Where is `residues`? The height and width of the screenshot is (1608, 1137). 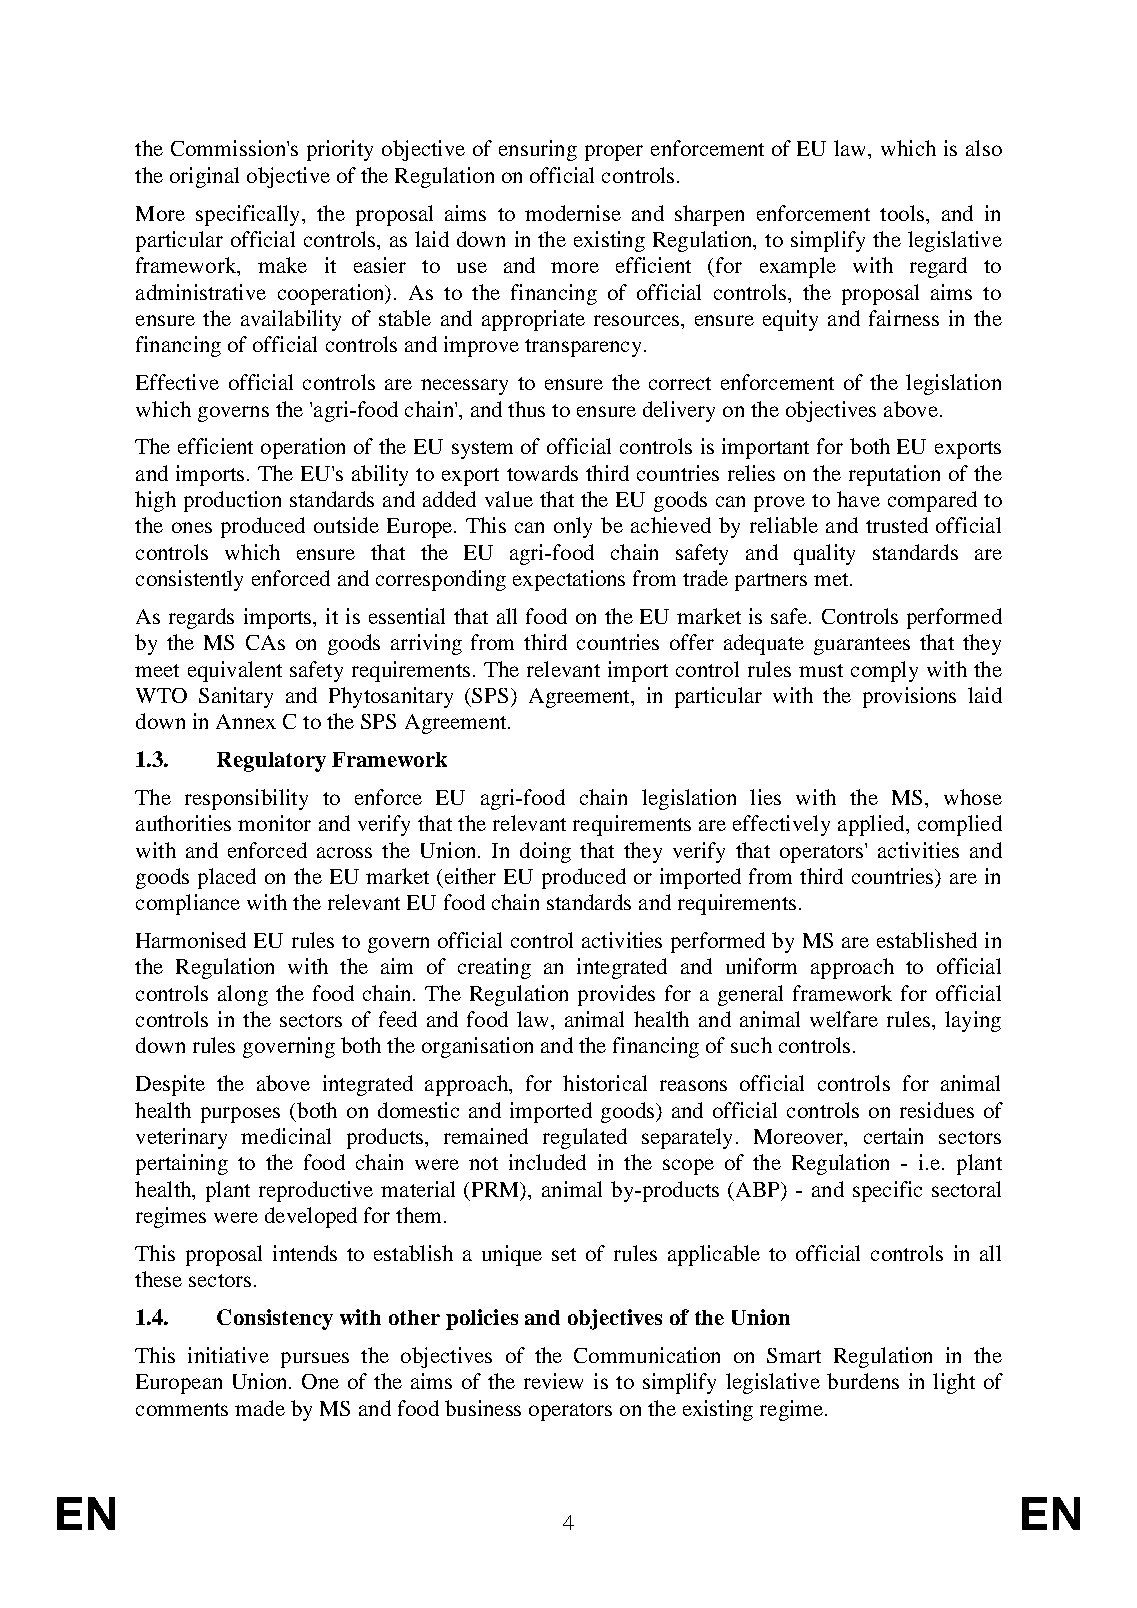
residues is located at coordinates (937, 1110).
